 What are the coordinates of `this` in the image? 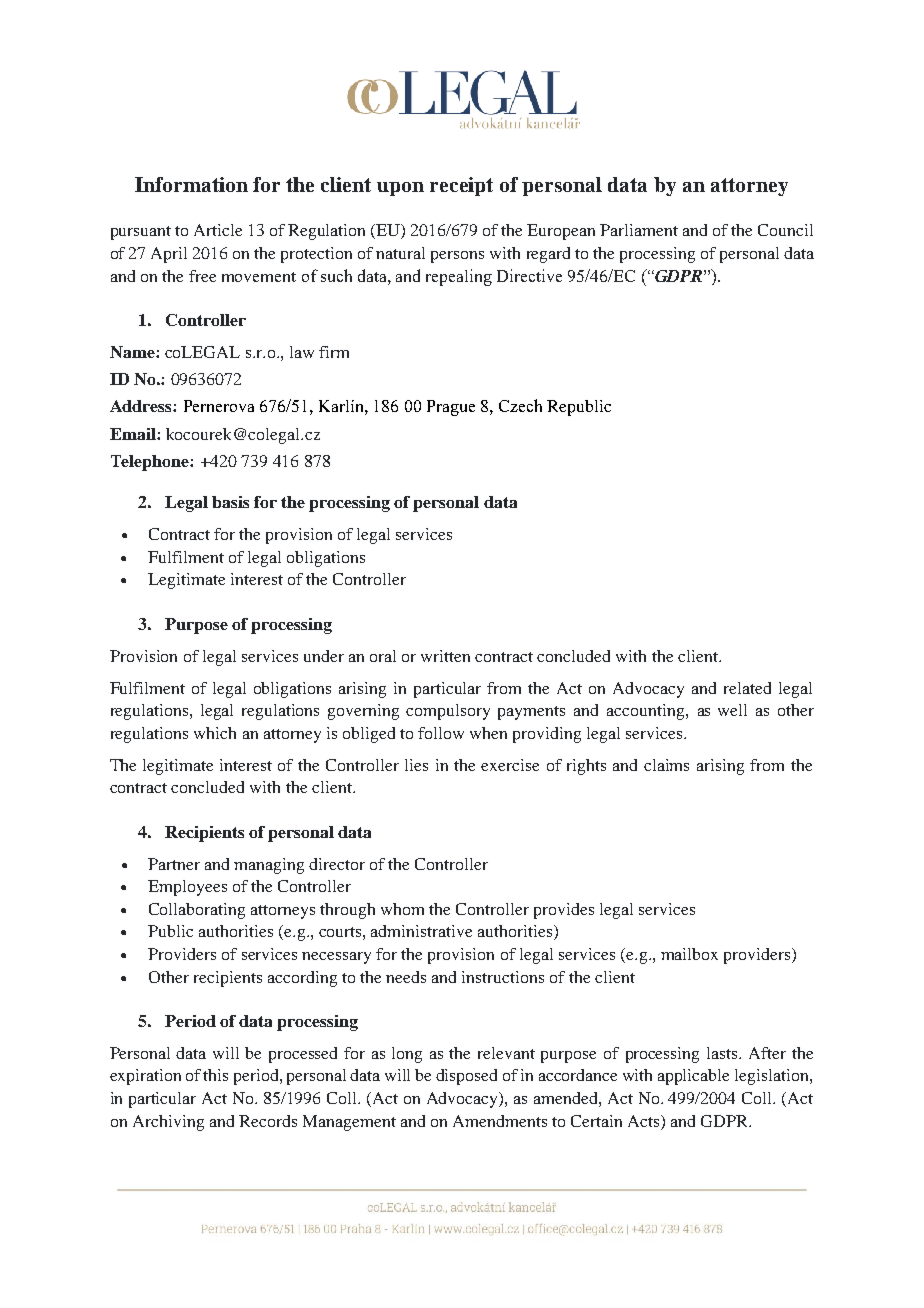 It's located at (215, 1075).
